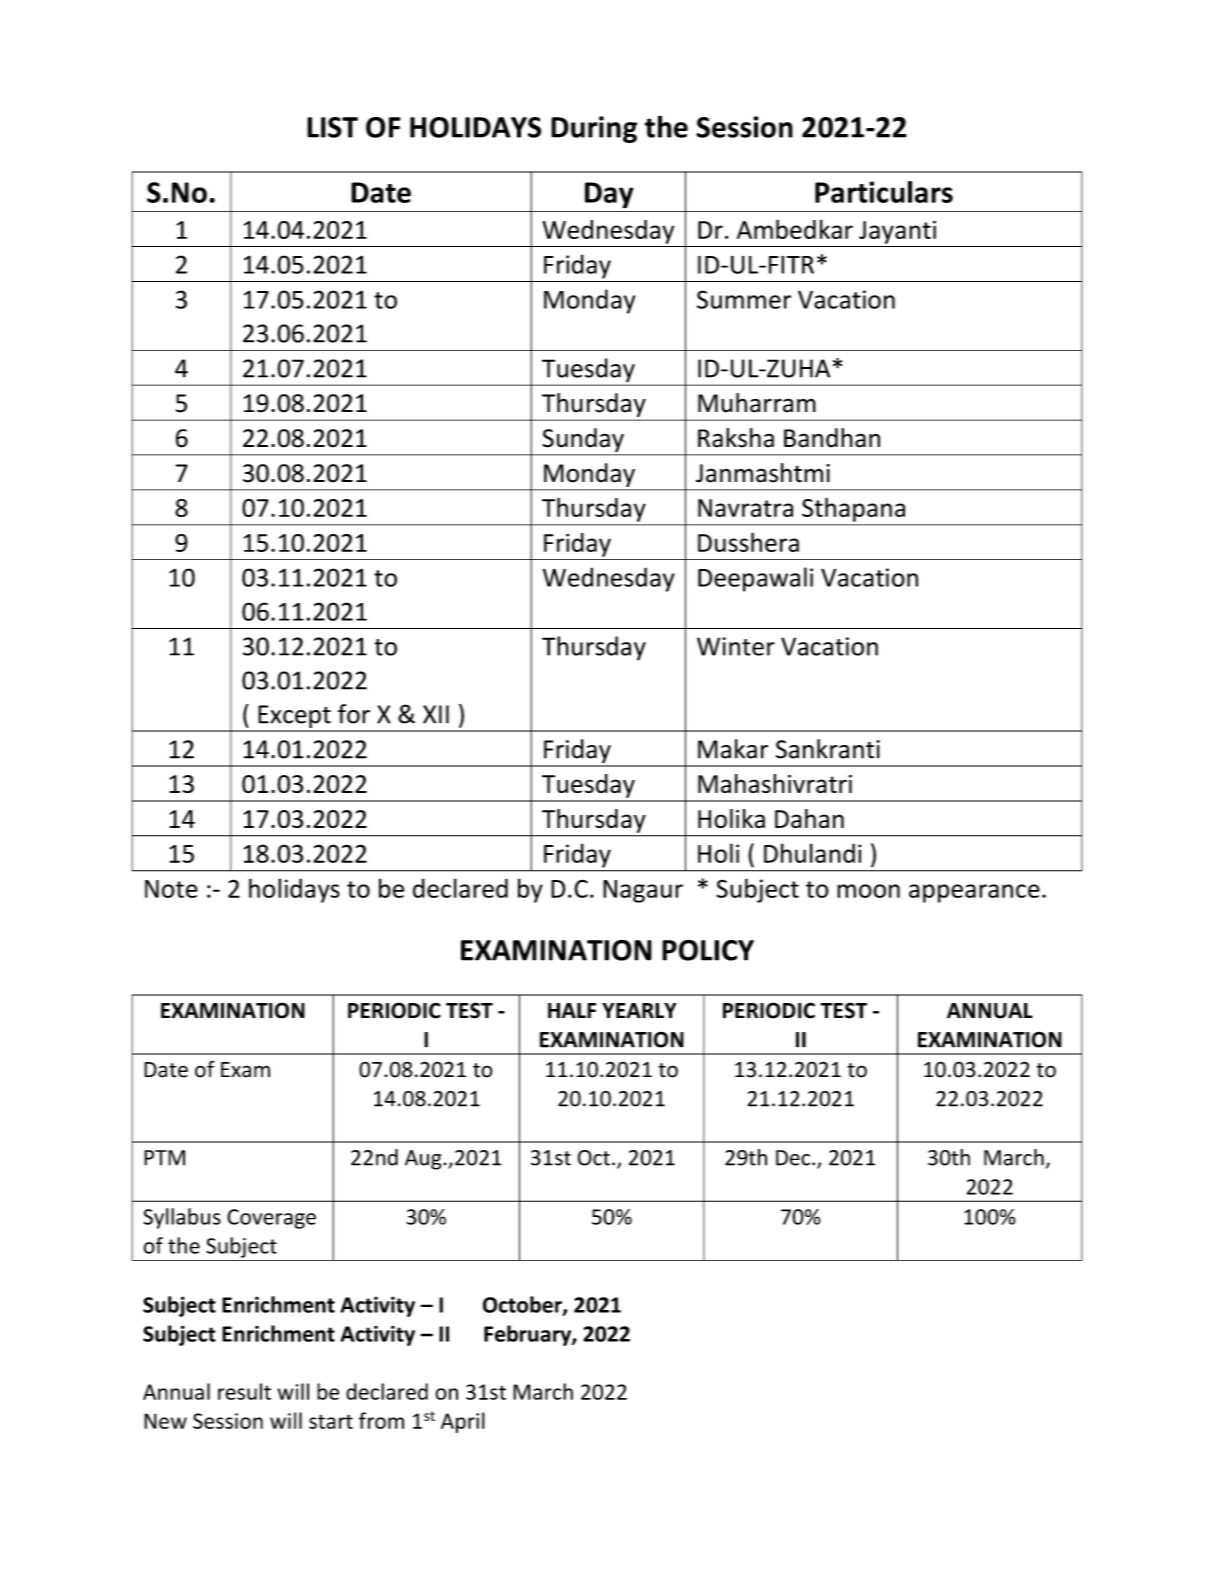  What do you see at coordinates (583, 440) in the screenshot?
I see `Sunday` at bounding box center [583, 440].
